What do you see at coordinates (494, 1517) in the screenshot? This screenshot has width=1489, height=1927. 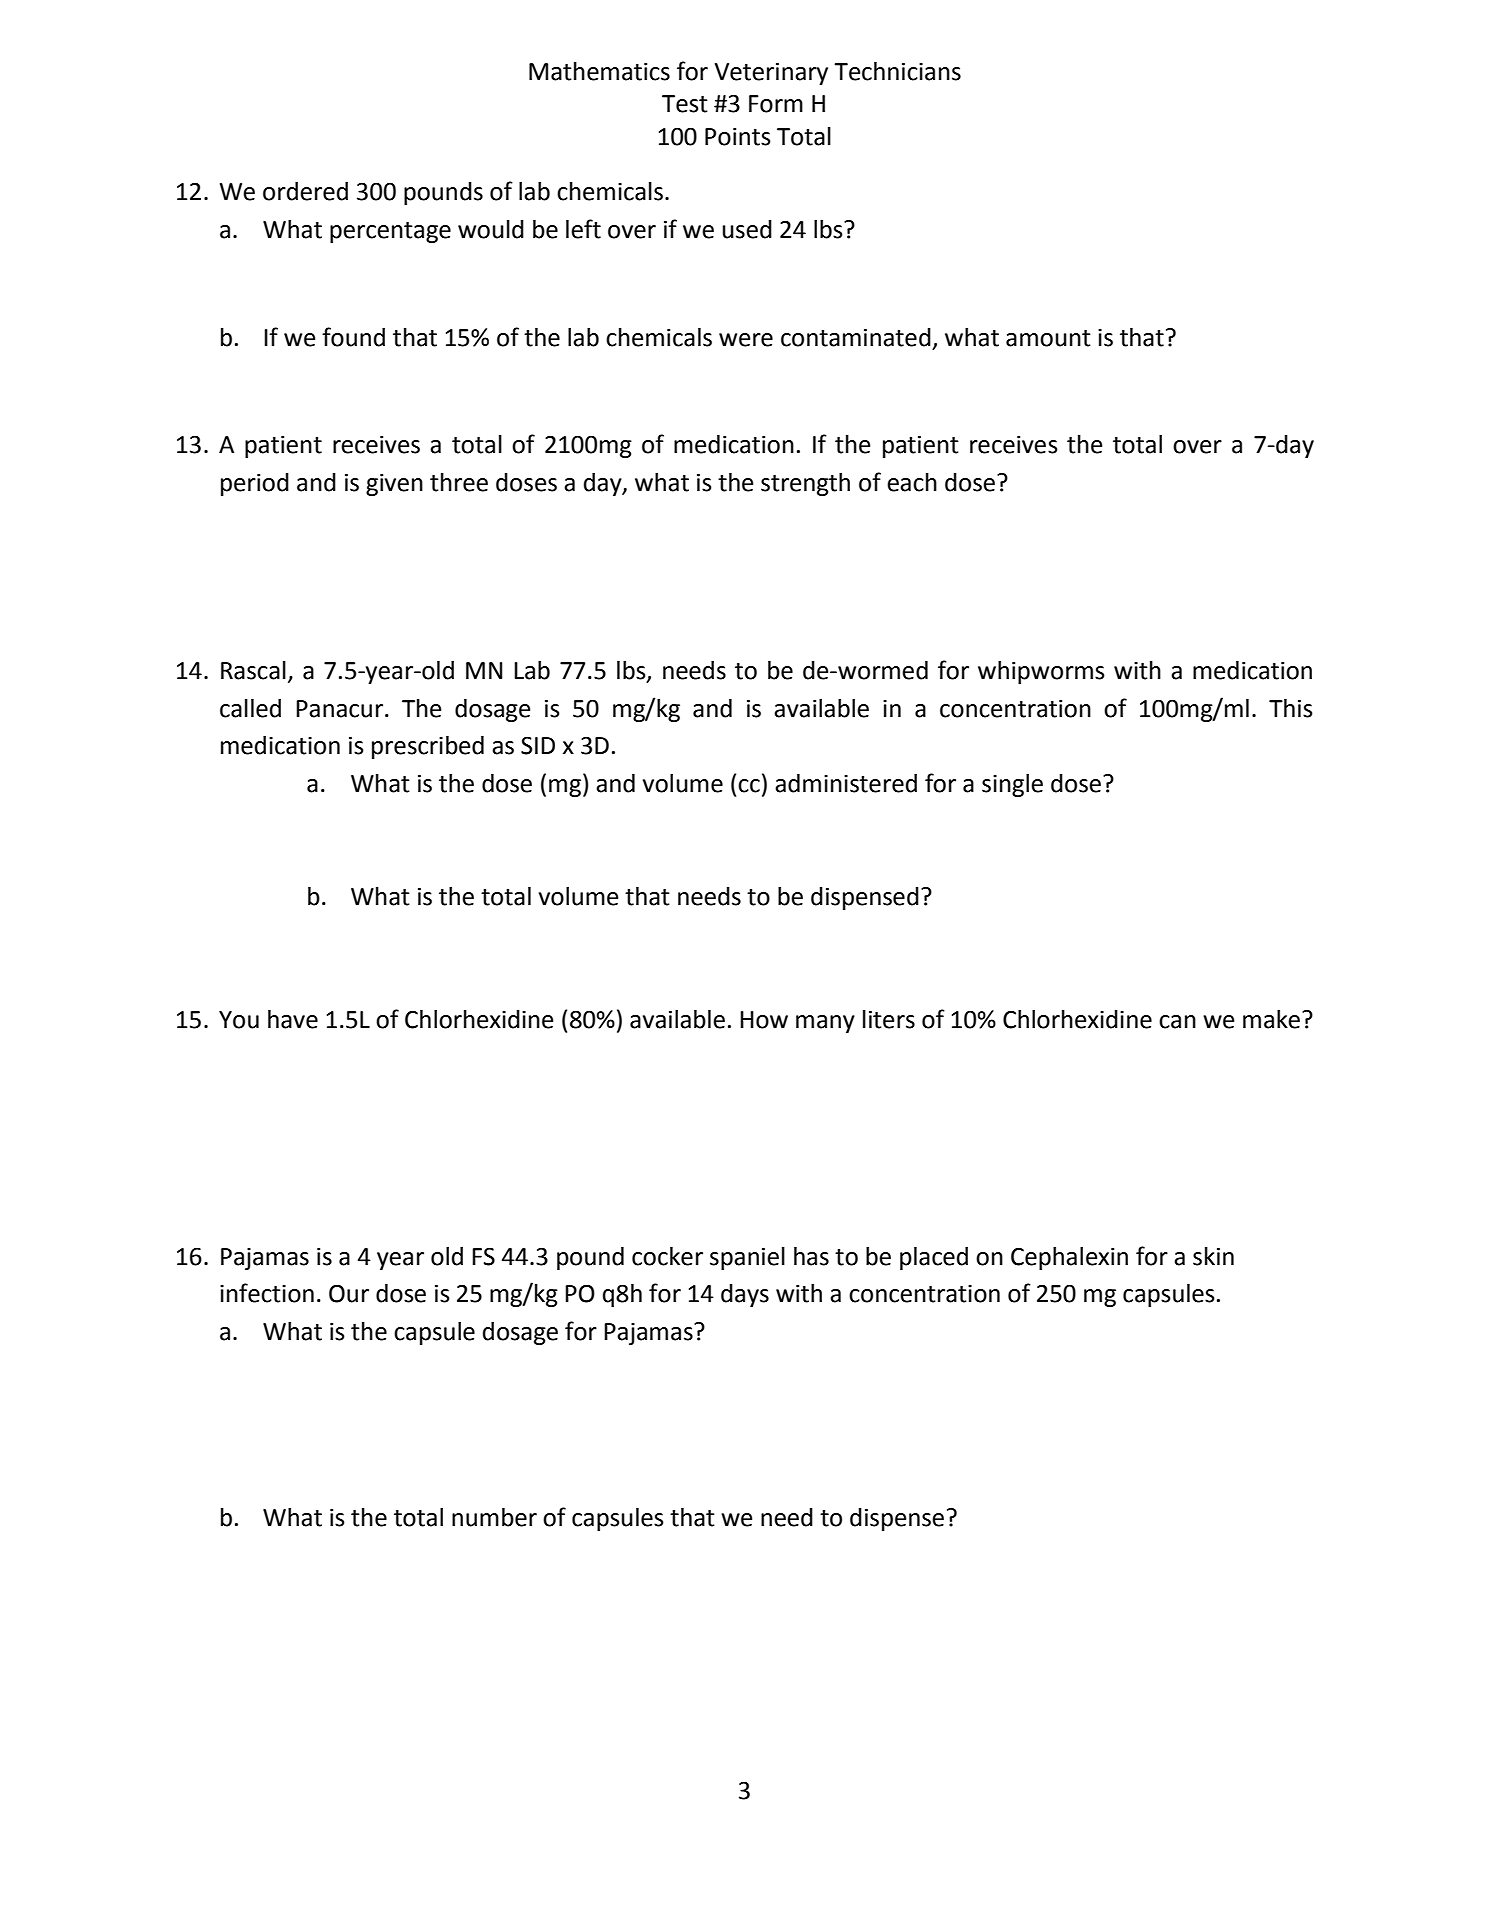 I see `number` at bounding box center [494, 1517].
